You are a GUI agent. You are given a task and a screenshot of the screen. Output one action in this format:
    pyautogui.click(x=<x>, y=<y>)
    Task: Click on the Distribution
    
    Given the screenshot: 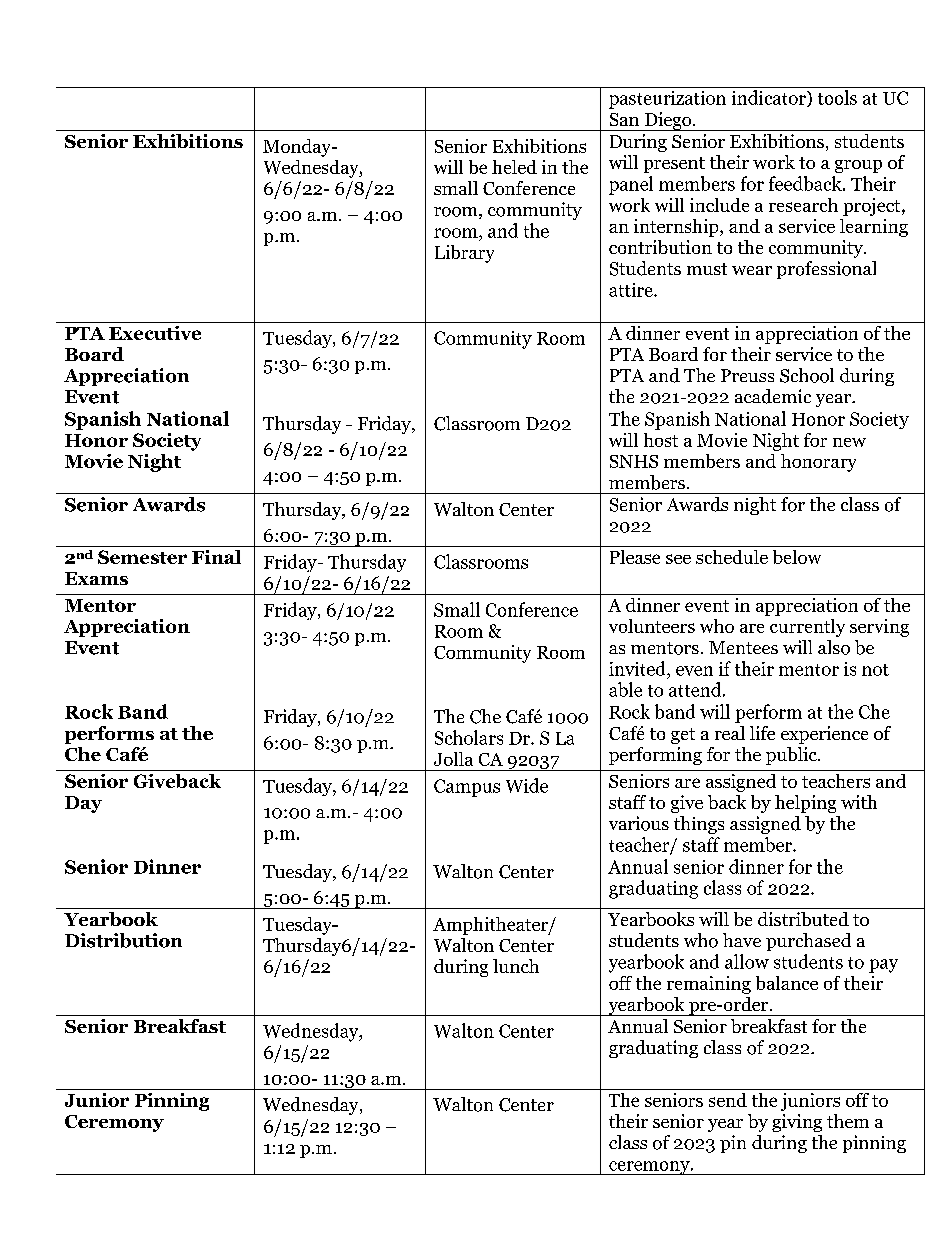 What is the action you would take?
    pyautogui.click(x=123, y=940)
